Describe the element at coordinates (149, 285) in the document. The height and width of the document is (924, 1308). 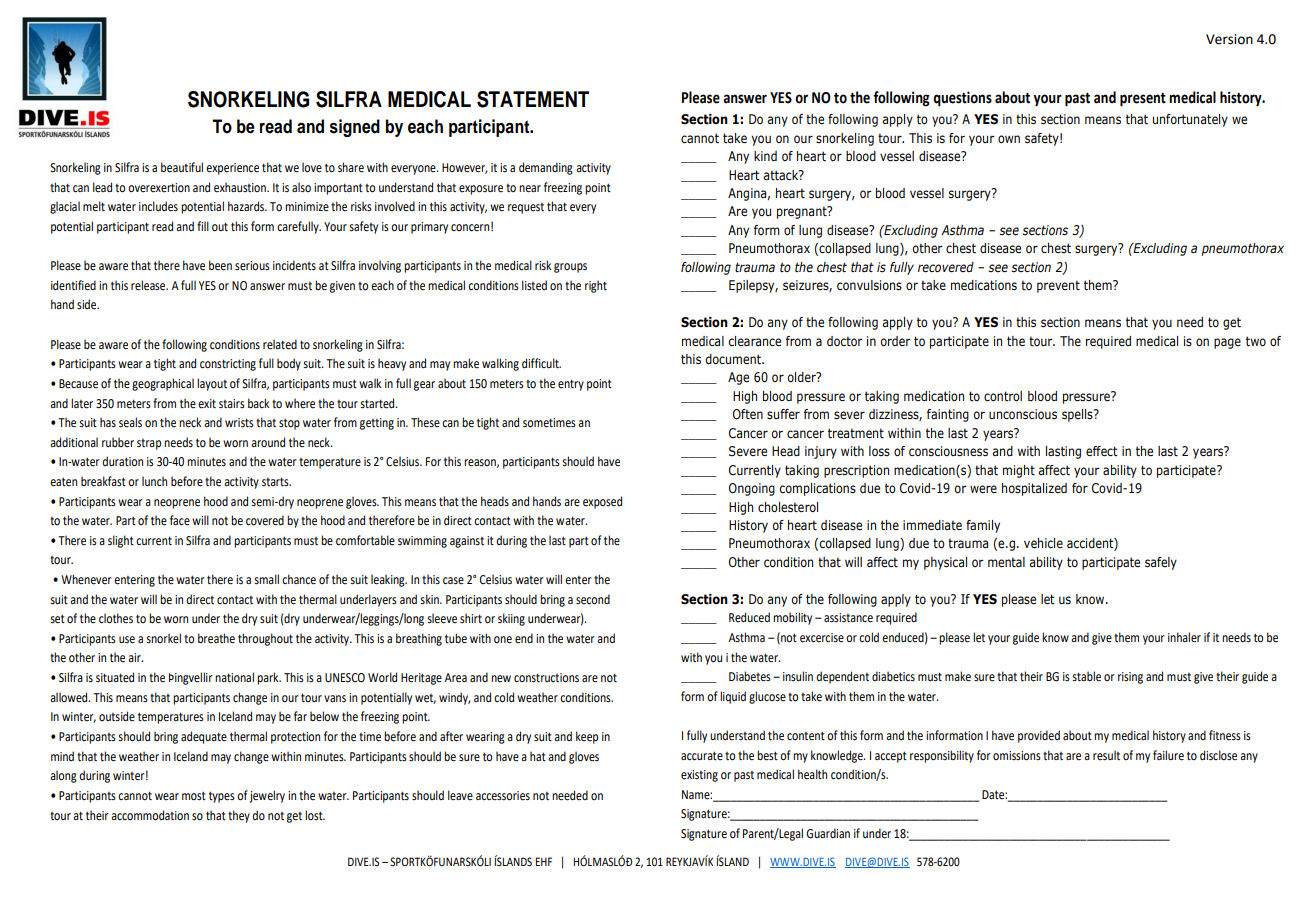
I see `release` at that location.
